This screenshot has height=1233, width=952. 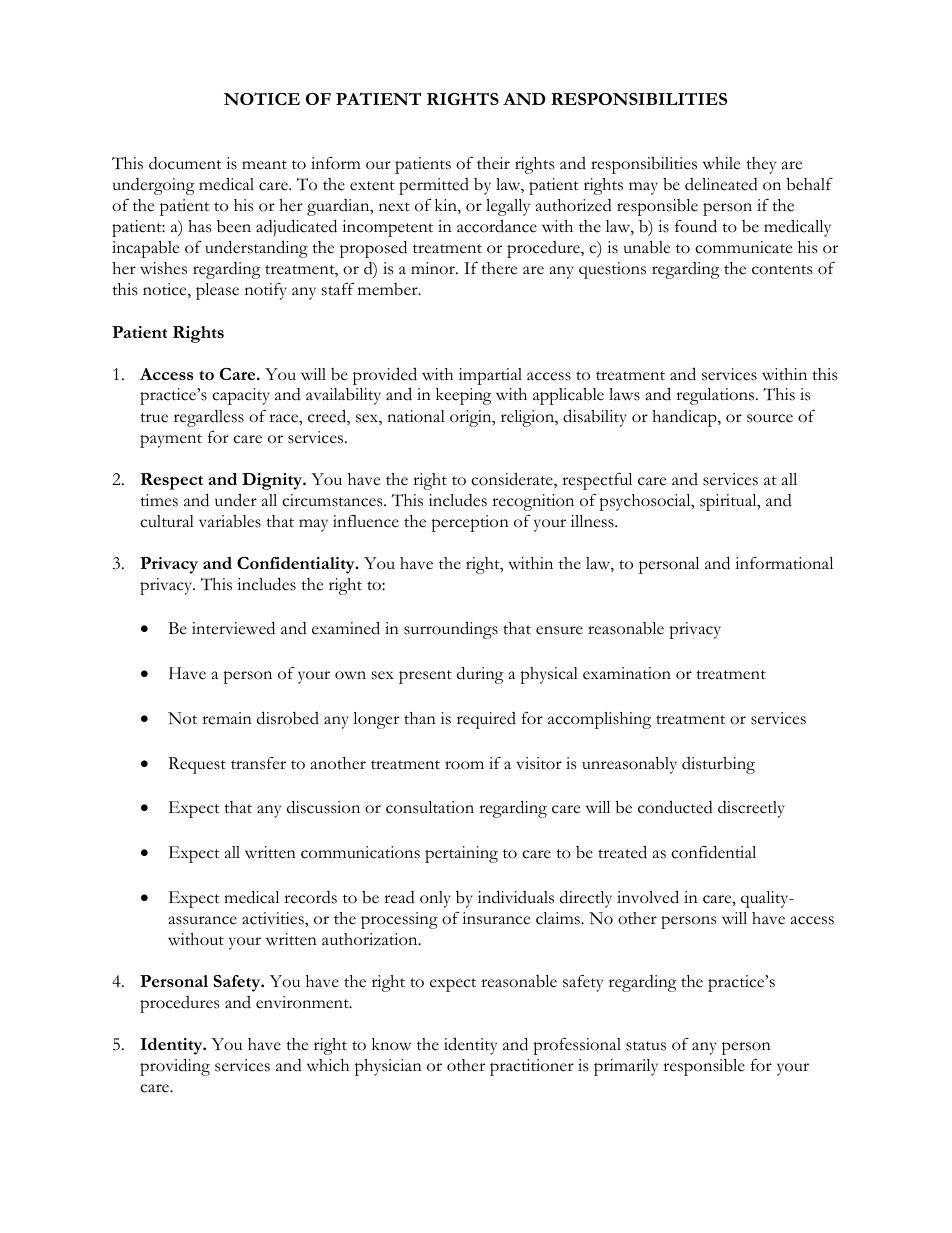 What do you see at coordinates (627, 673) in the screenshot?
I see `examination` at bounding box center [627, 673].
